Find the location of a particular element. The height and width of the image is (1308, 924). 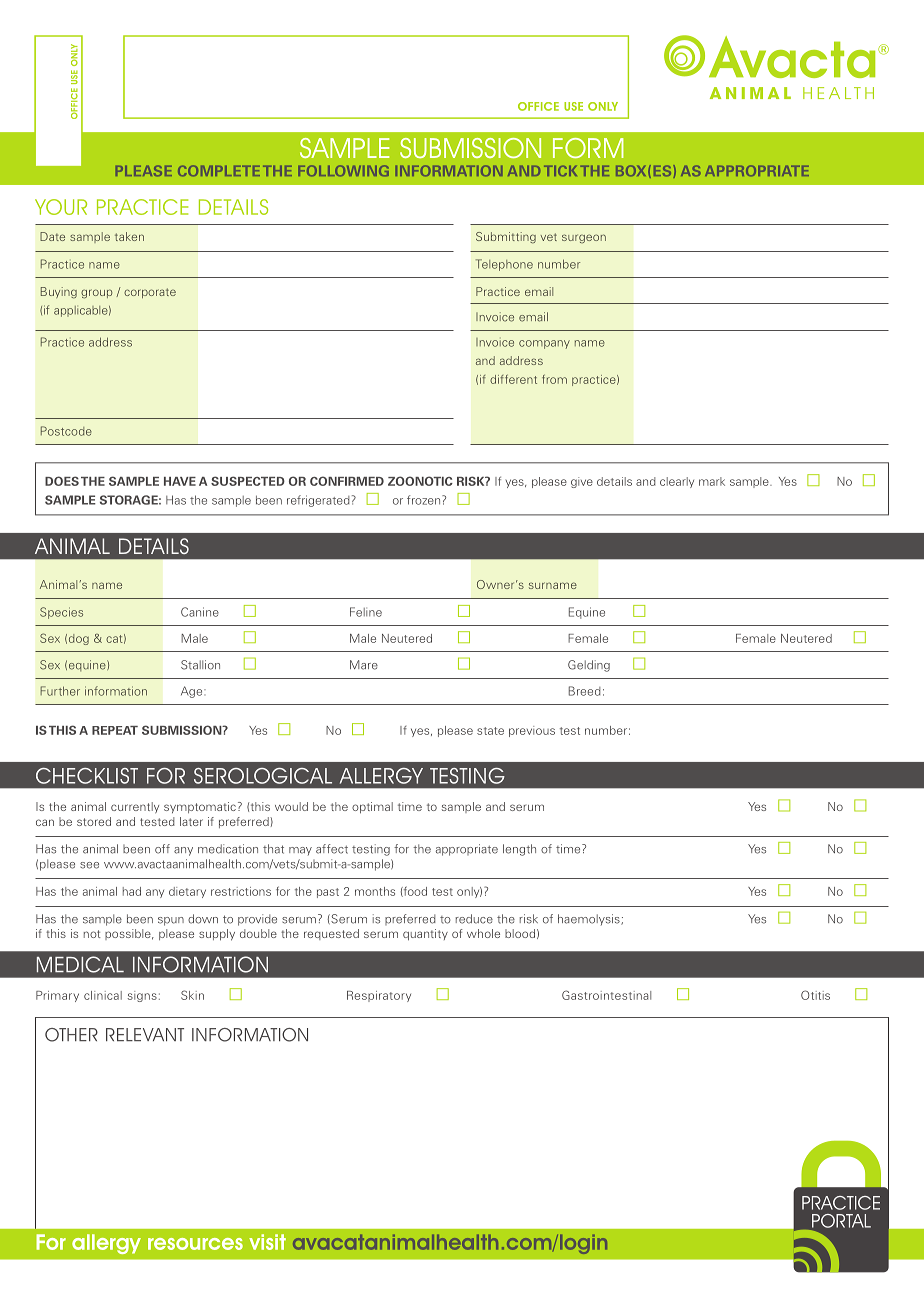

REPEAT is located at coordinates (115, 730).
